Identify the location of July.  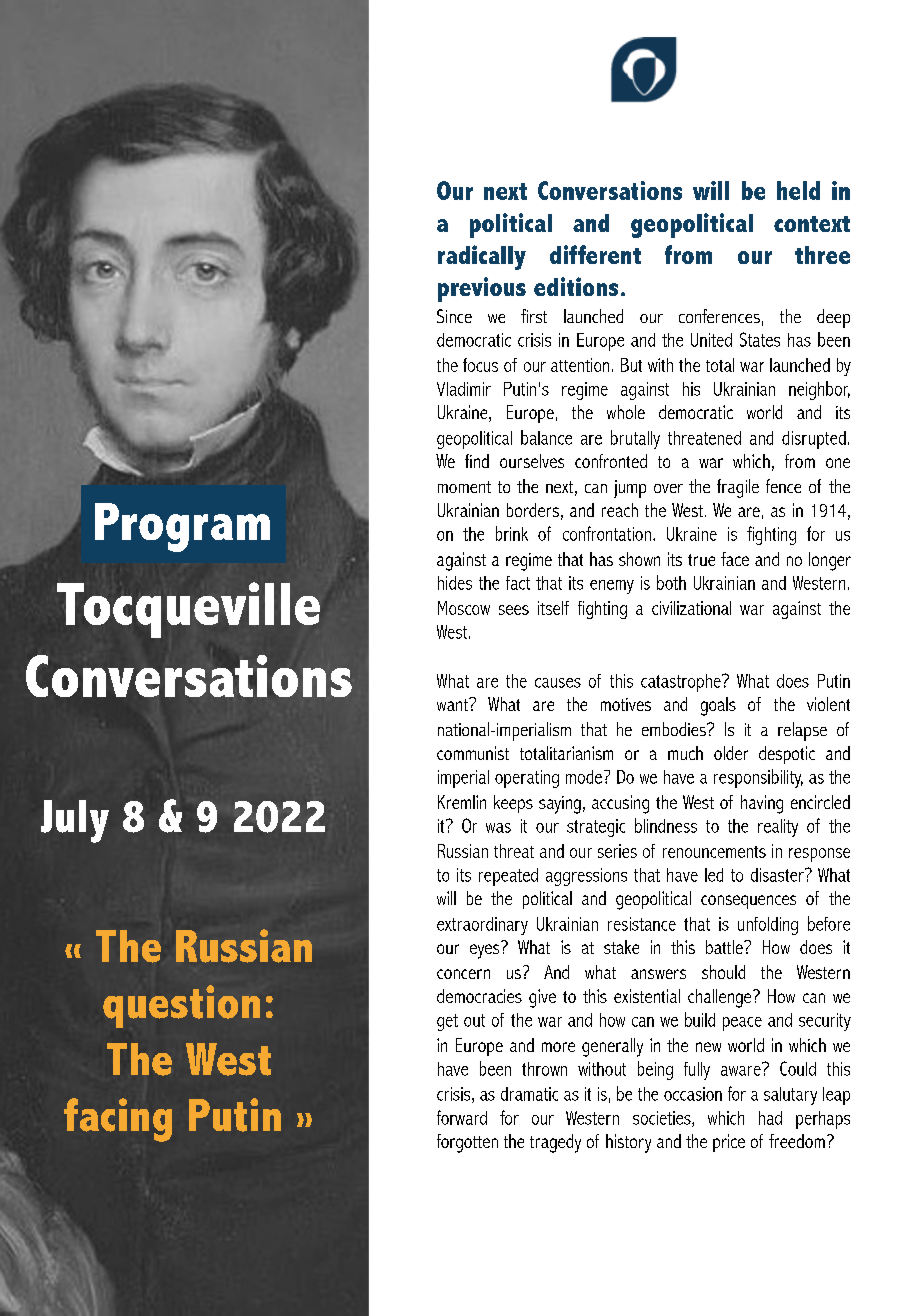
(75, 821).
